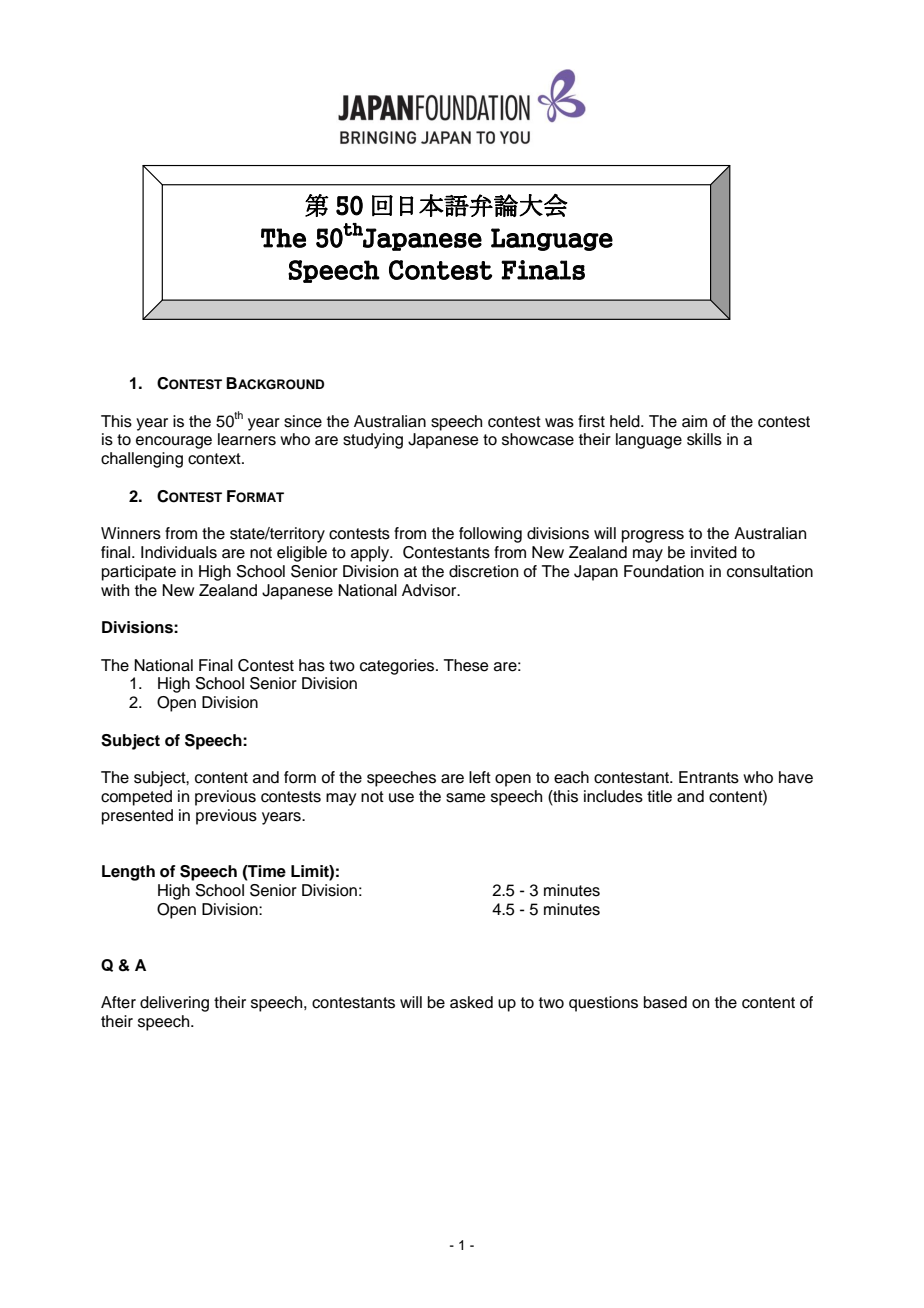 This screenshot has width=924, height=1308. Describe the element at coordinates (430, 590) in the screenshot. I see `Advisor` at that location.
